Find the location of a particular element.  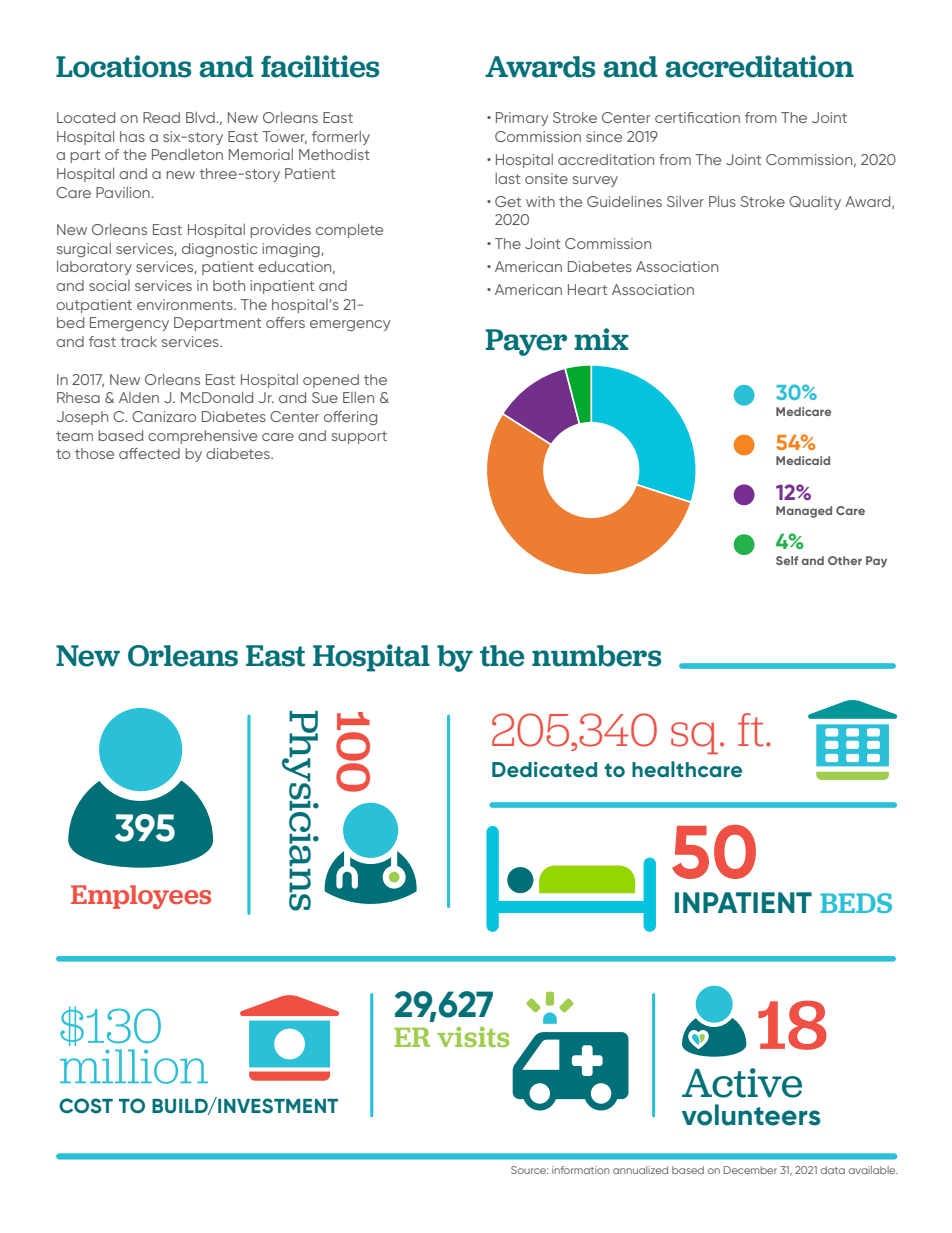

COST is located at coordinates (86, 1106).
